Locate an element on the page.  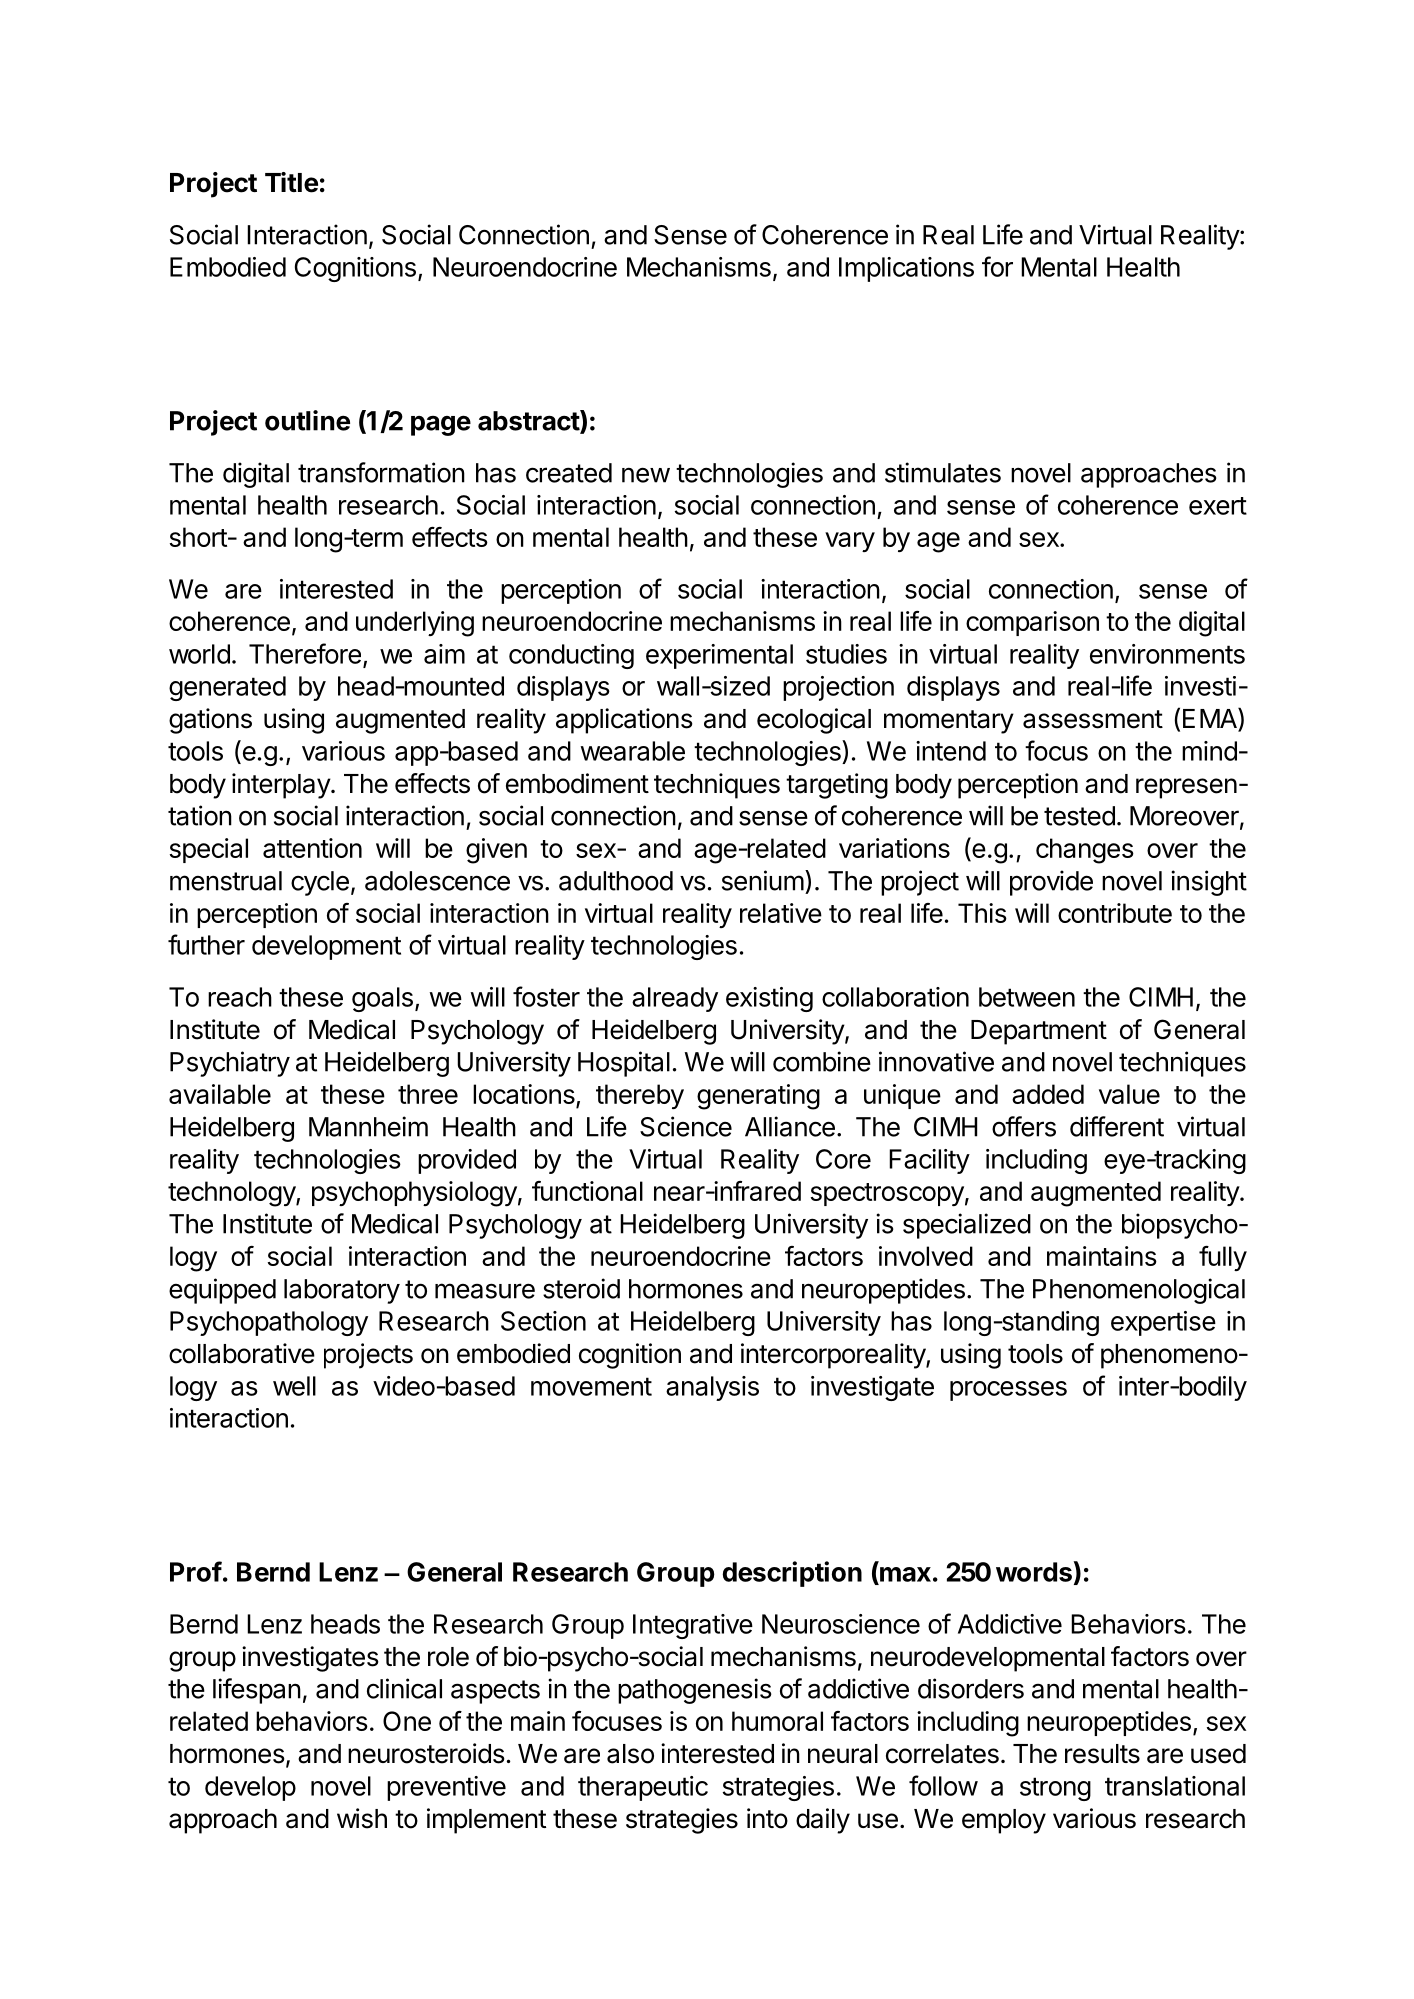
goals is located at coordinates (382, 999).
